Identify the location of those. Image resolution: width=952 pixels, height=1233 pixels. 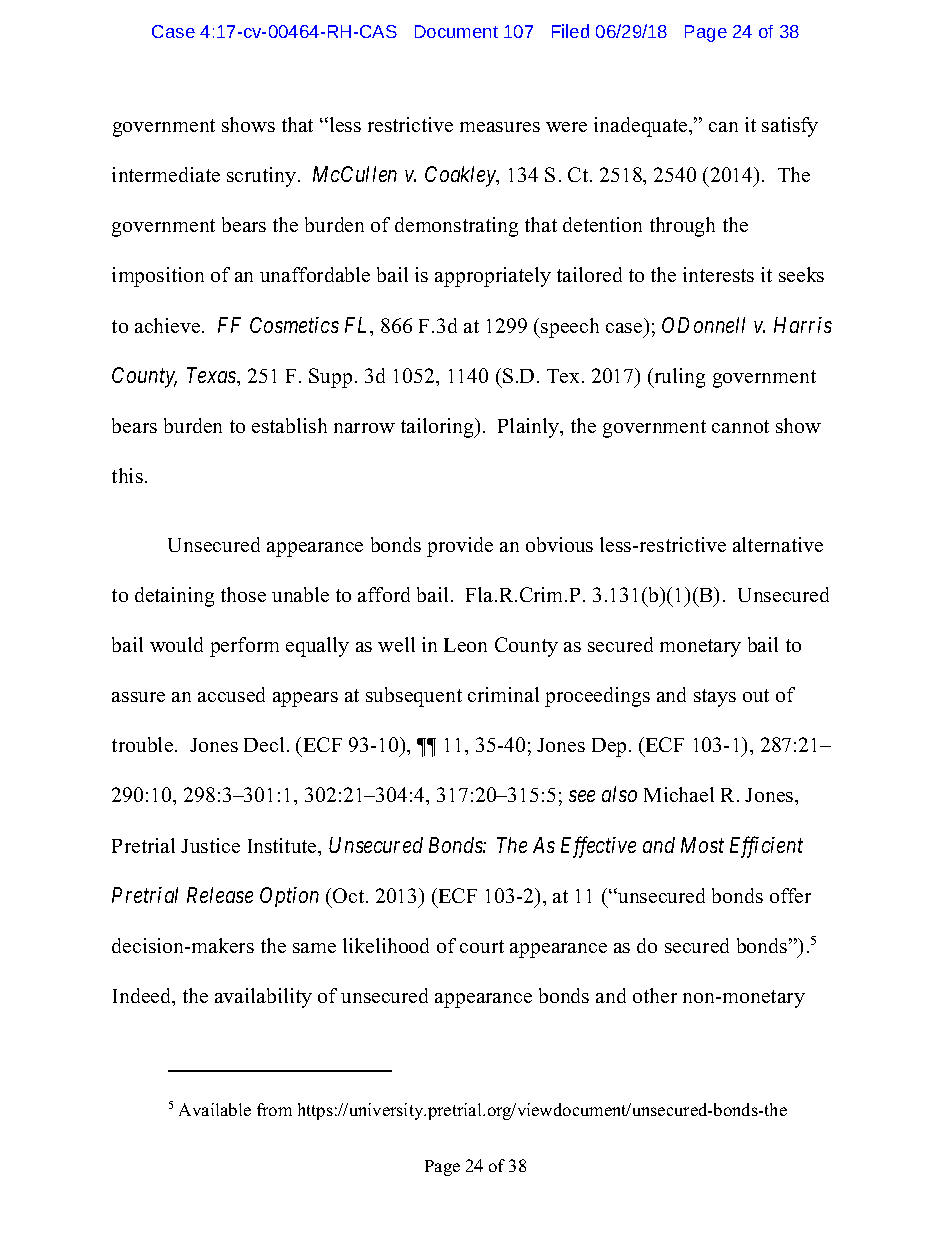
(243, 594).
